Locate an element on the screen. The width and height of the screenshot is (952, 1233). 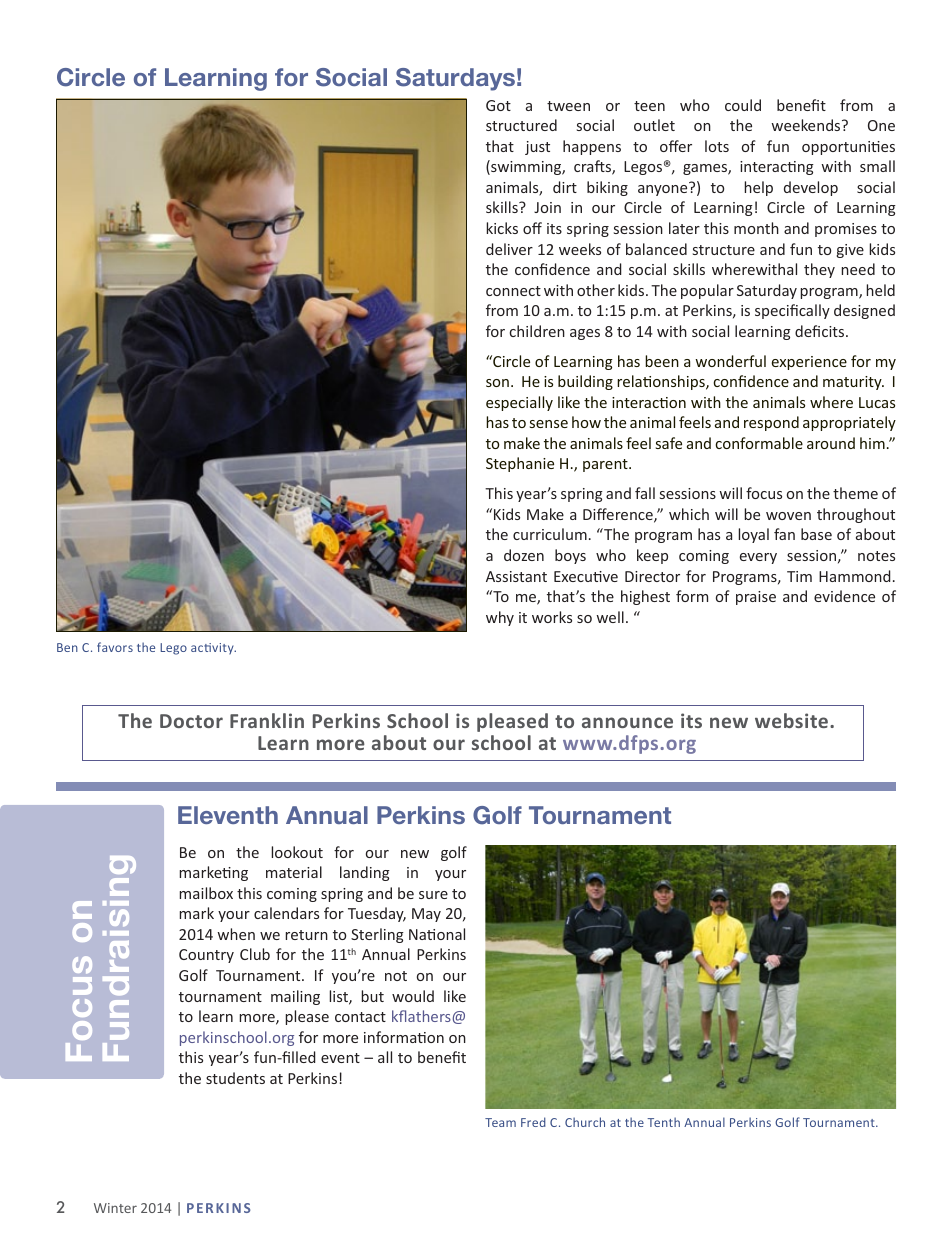
just is located at coordinates (537, 148).
